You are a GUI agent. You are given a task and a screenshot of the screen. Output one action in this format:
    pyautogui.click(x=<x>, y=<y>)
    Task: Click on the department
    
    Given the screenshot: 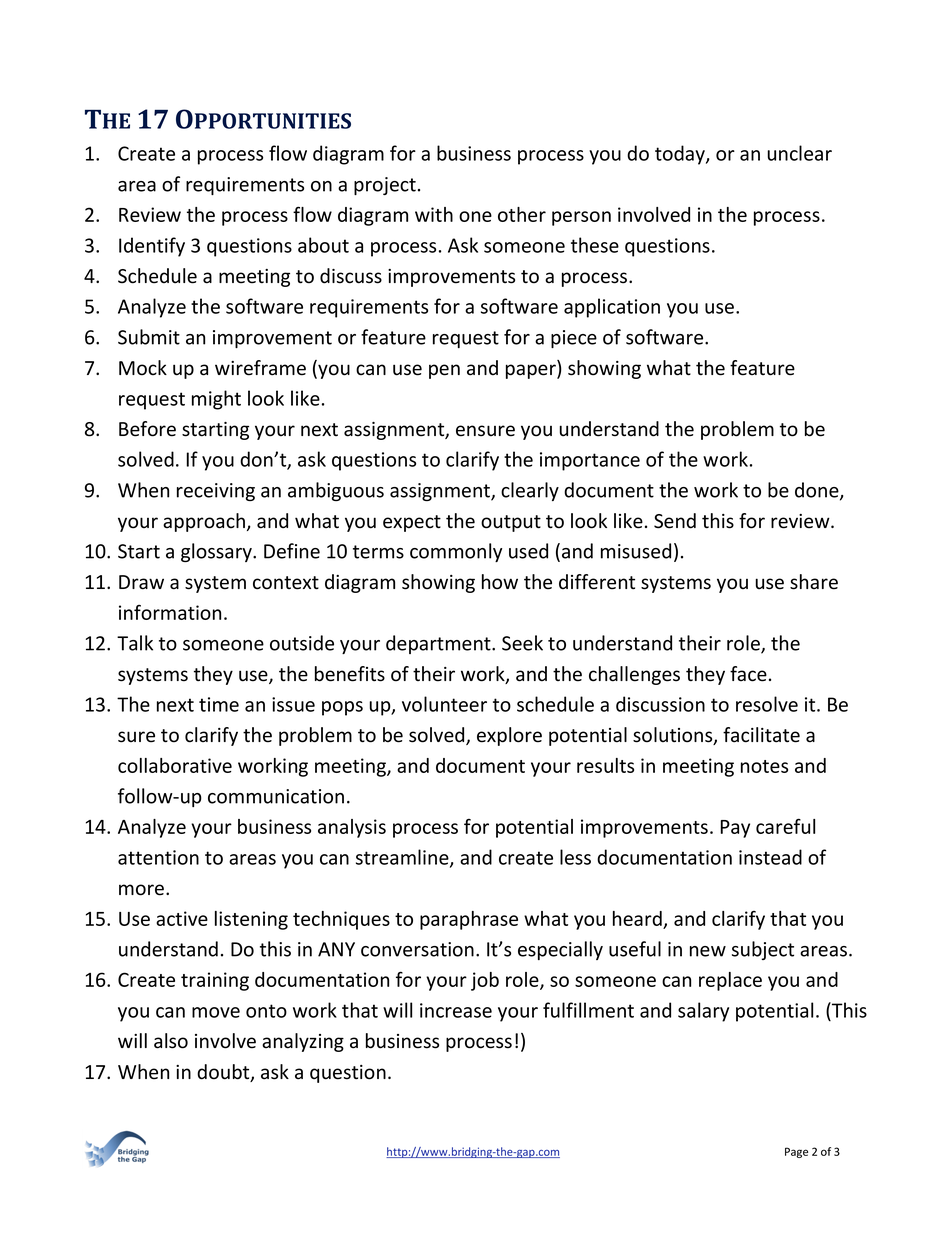 What is the action you would take?
    pyautogui.click(x=439, y=644)
